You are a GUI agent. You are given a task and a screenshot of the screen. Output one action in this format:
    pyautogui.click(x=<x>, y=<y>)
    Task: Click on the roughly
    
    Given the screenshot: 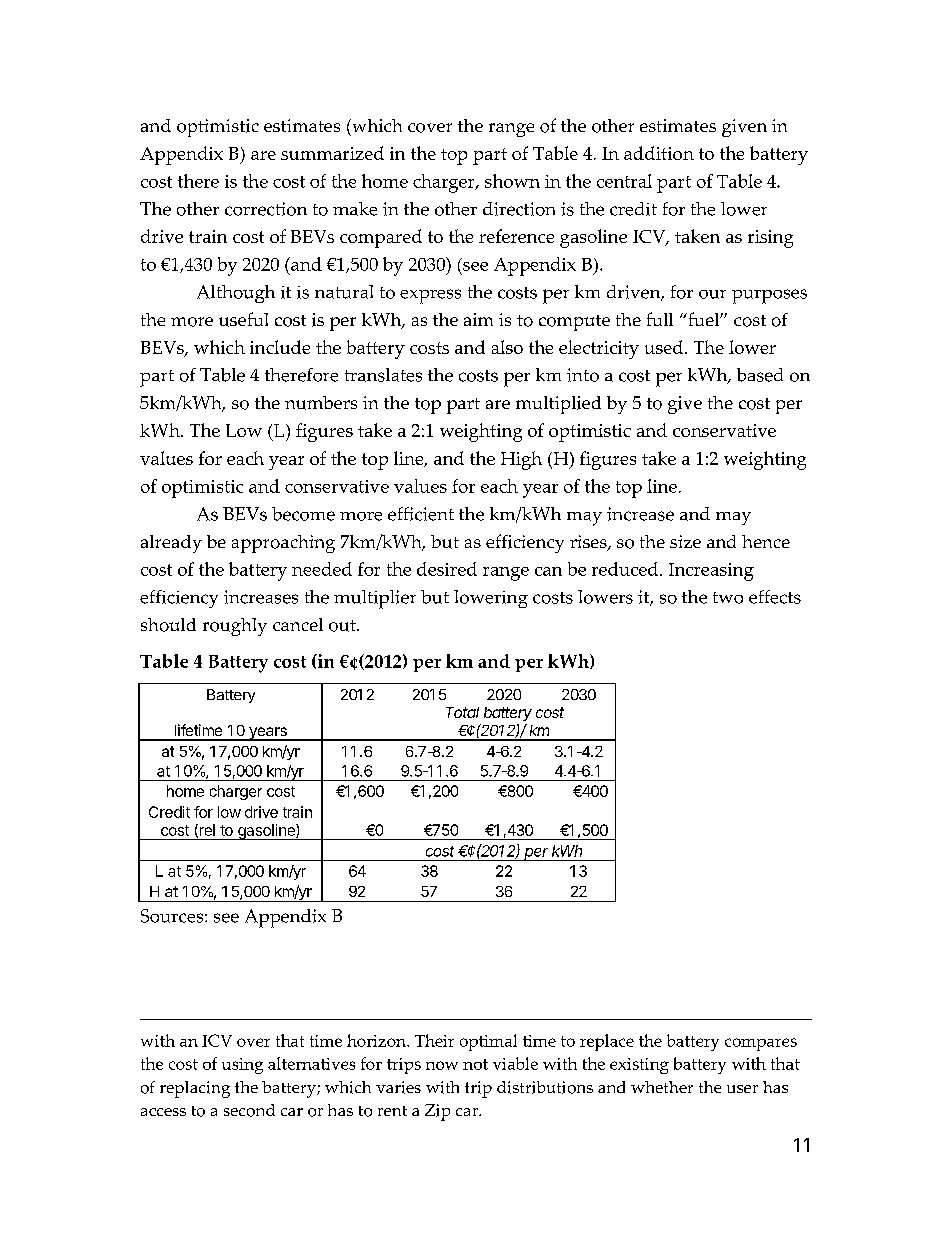 What is the action you would take?
    pyautogui.click(x=235, y=627)
